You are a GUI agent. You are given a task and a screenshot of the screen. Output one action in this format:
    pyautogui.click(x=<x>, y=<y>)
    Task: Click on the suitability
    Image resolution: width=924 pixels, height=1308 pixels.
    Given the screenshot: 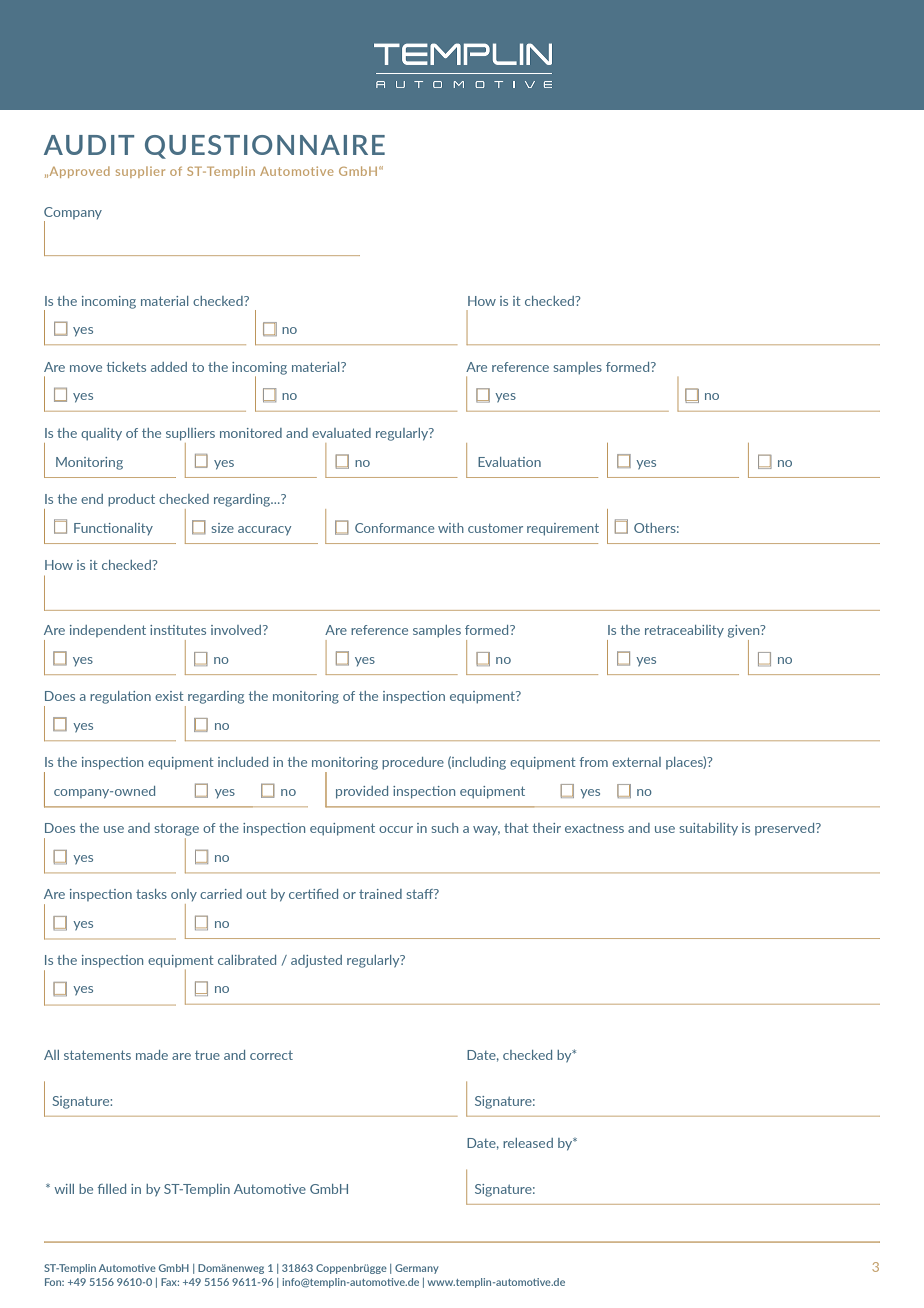 What is the action you would take?
    pyautogui.click(x=709, y=829)
